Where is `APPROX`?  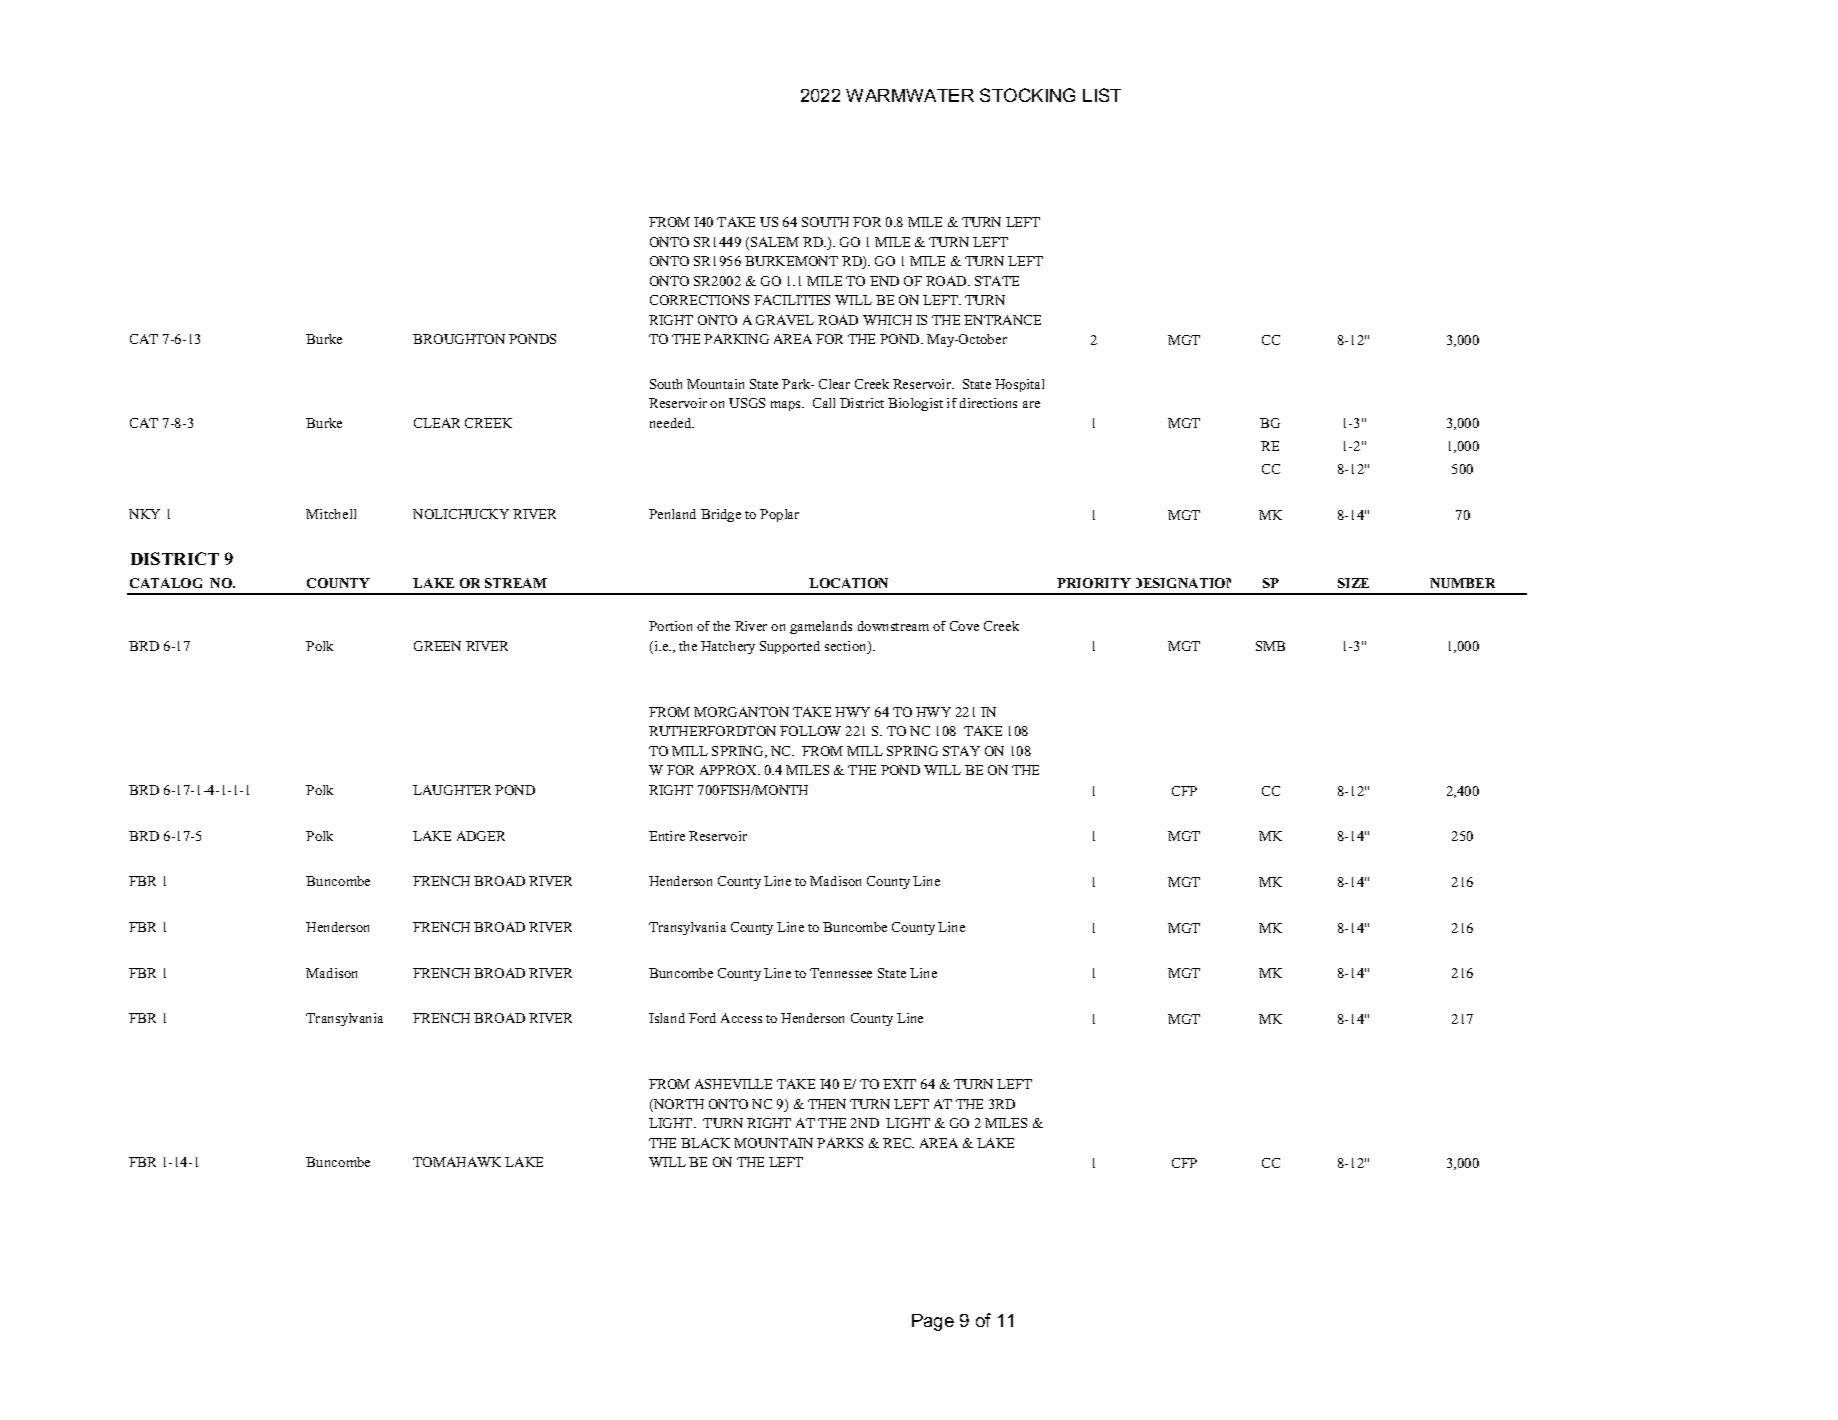
APPROX is located at coordinates (729, 770).
